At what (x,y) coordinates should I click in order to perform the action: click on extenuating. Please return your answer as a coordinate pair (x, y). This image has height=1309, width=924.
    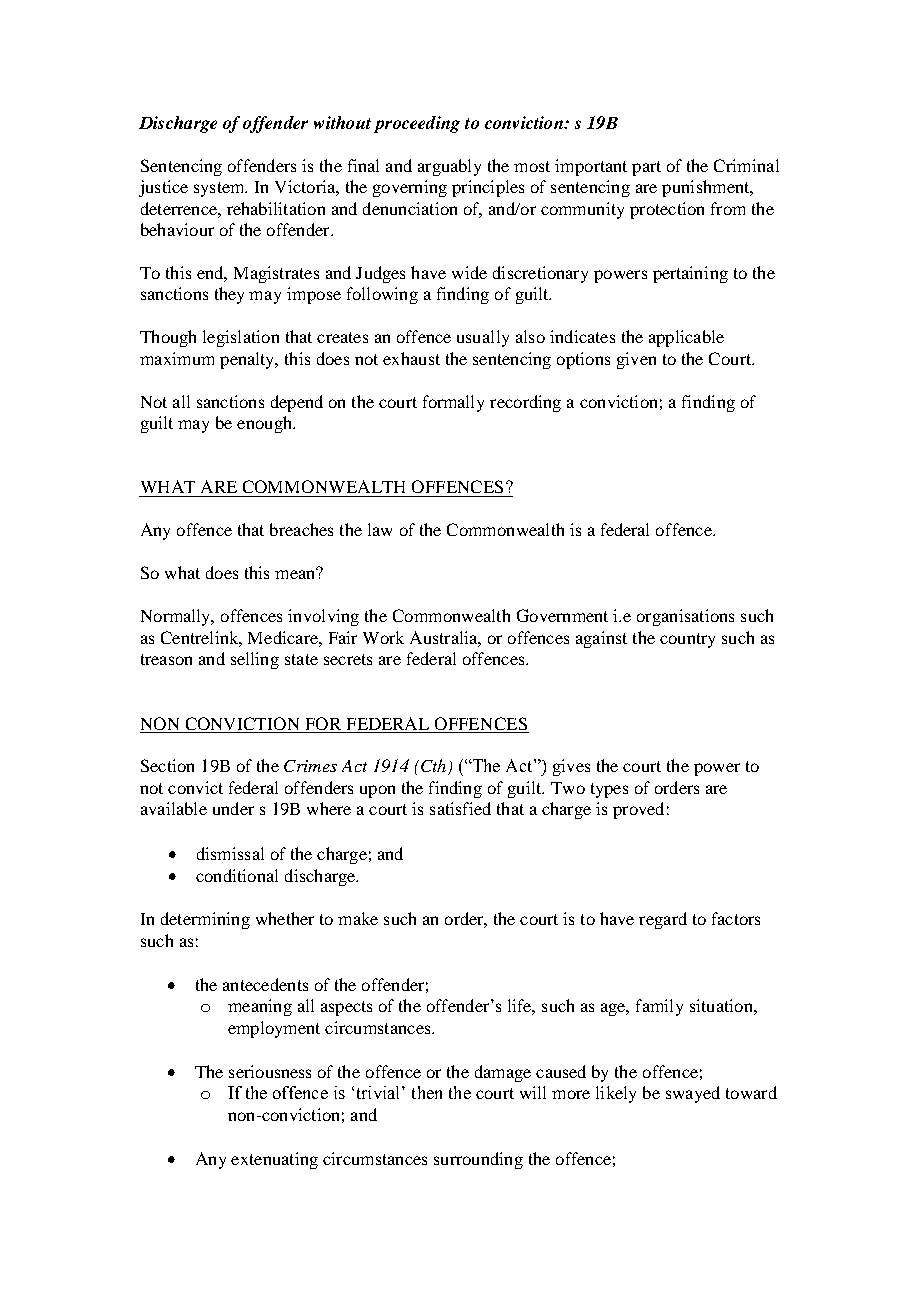
    Looking at the image, I should click on (274, 1160).
